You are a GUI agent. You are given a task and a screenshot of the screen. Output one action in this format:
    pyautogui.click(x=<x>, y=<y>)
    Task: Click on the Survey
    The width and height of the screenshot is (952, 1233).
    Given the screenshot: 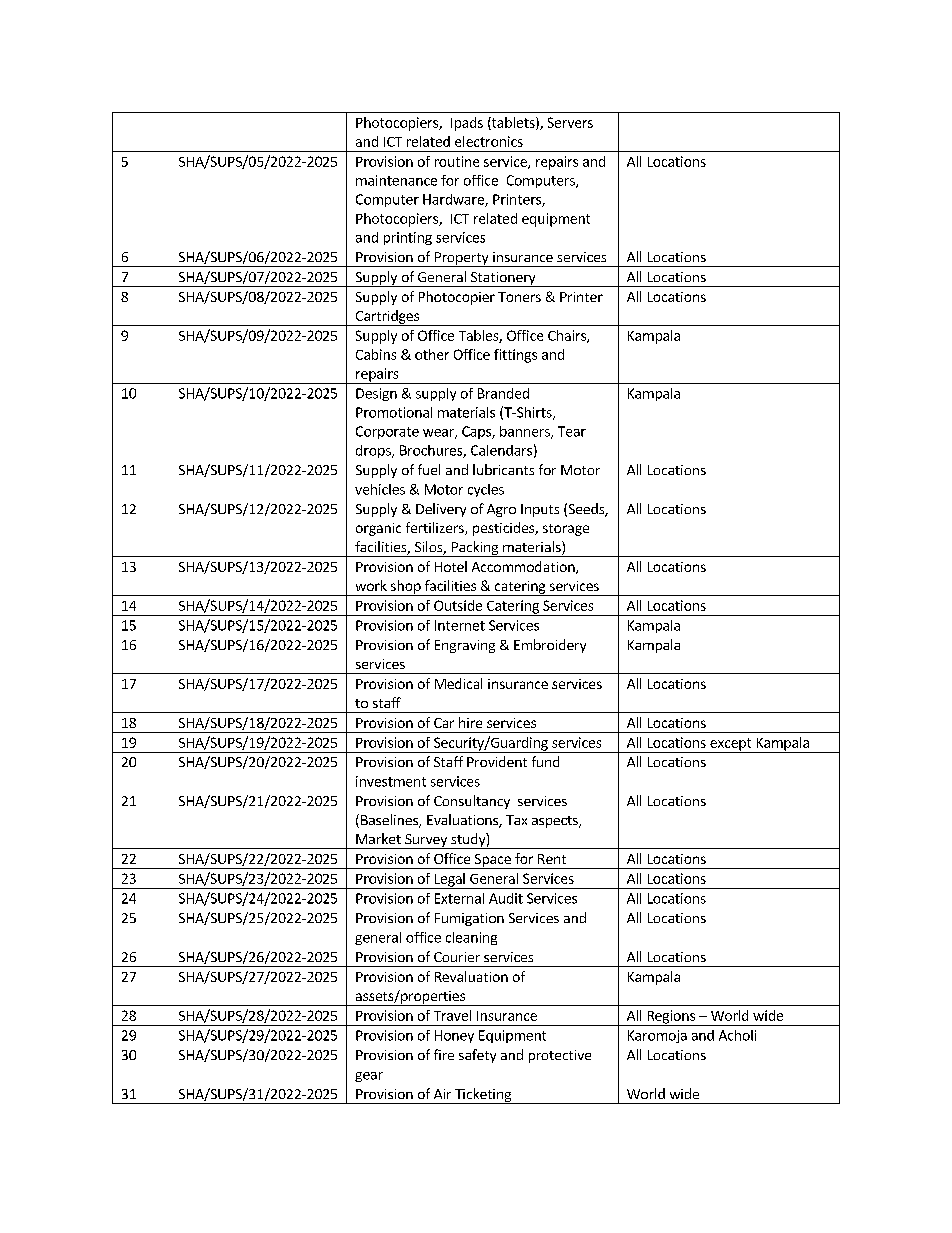 What is the action you would take?
    pyautogui.click(x=426, y=841)
